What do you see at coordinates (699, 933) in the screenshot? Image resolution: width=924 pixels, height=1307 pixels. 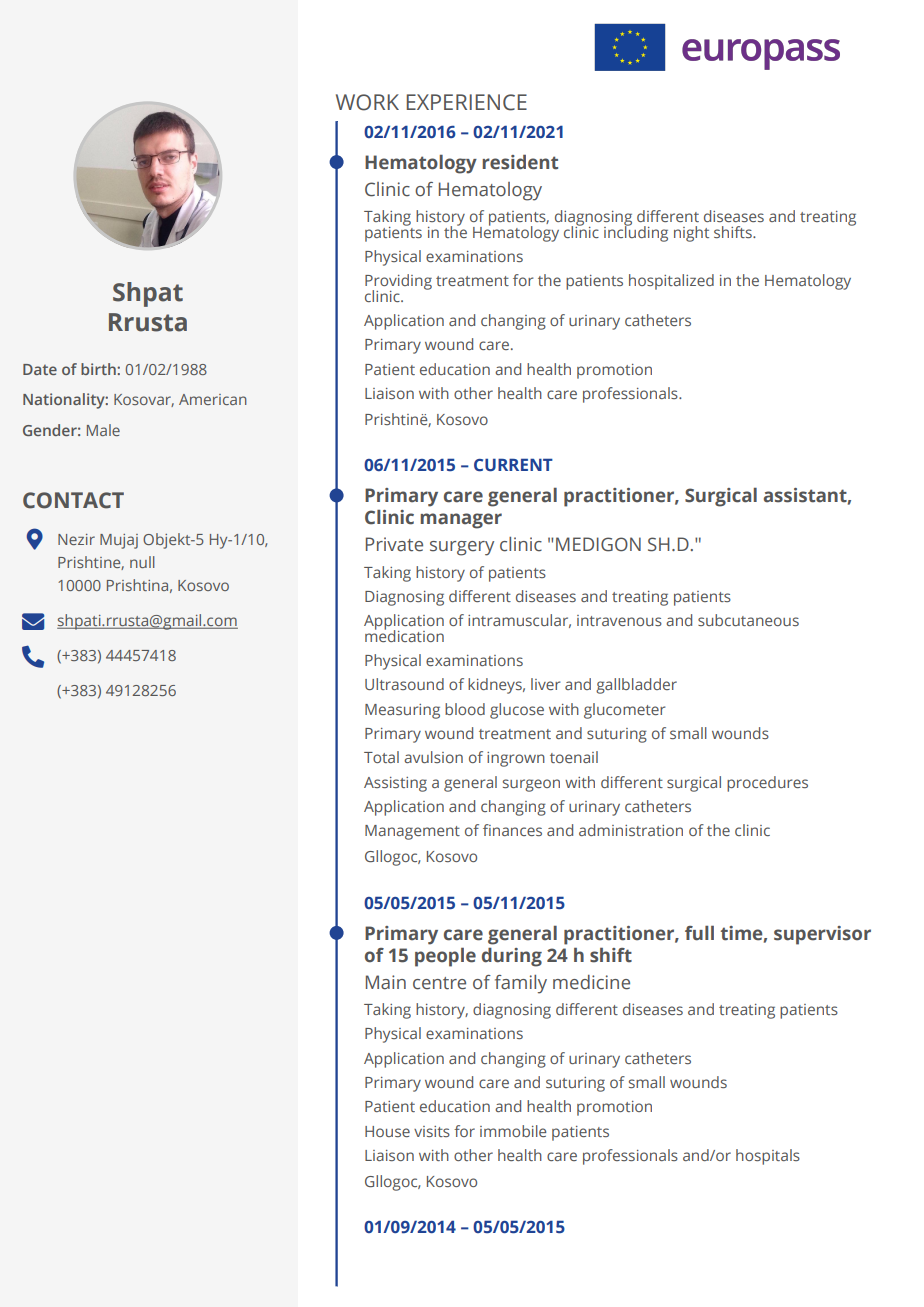 I see `full` at bounding box center [699, 933].
